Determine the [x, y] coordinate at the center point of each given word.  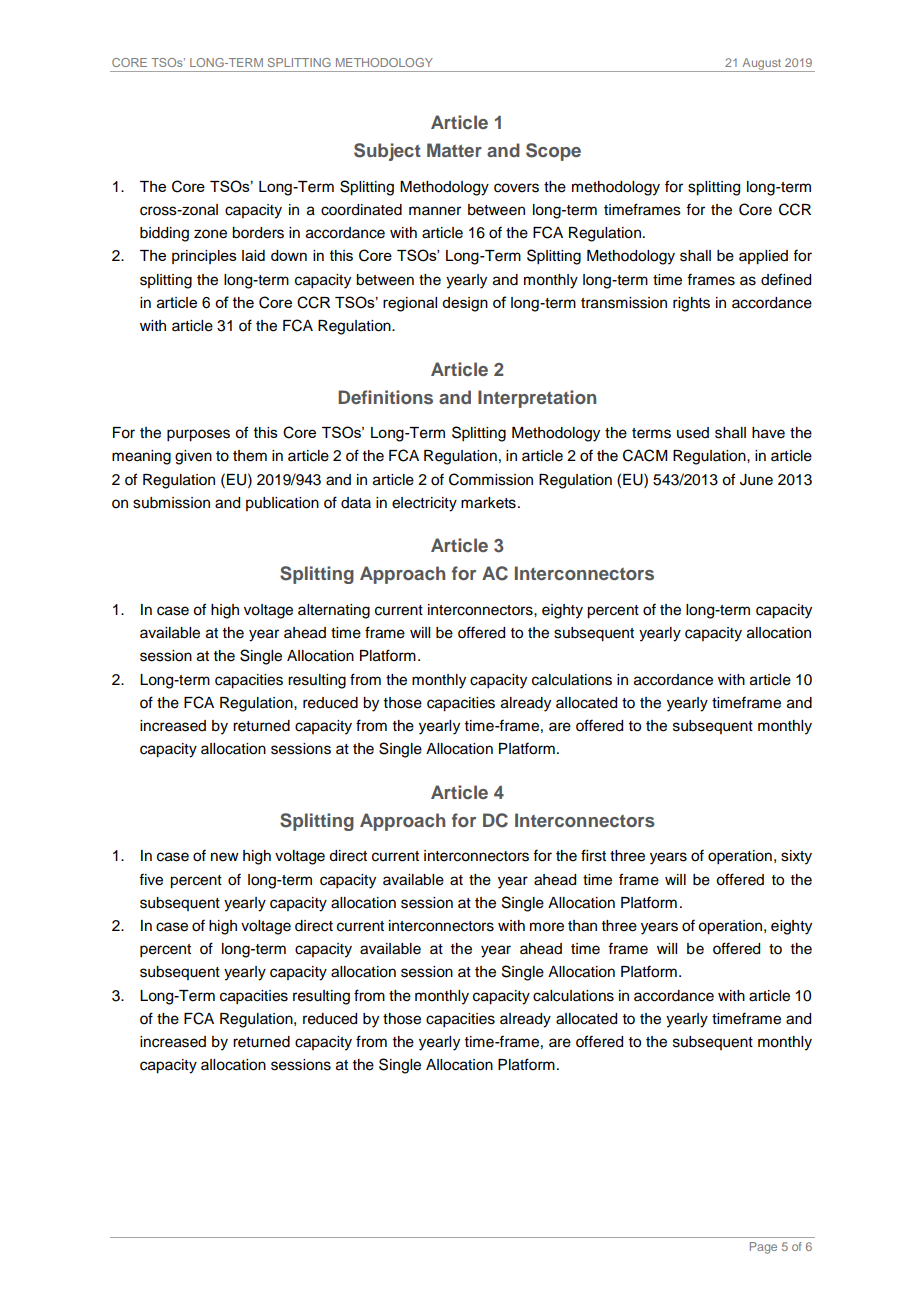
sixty [796, 857]
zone [210, 234]
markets [488, 503]
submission [171, 503]
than [582, 926]
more [547, 927]
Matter [454, 150]
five [151, 879]
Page [763, 1248]
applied [763, 257]
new [225, 857]
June [756, 480]
